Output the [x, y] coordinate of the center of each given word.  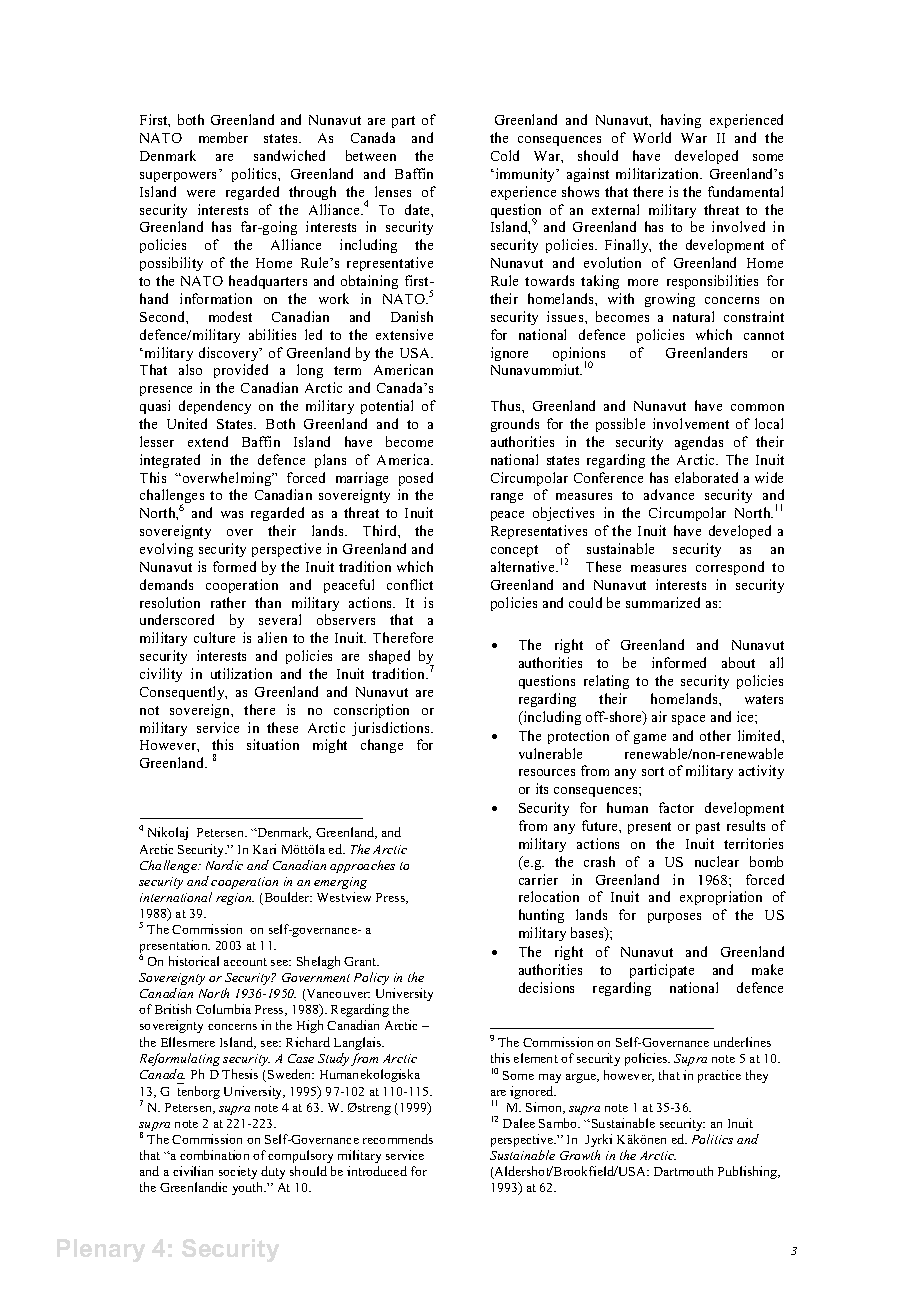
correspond [730, 568]
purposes [674, 918]
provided [241, 371]
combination [214, 1155]
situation [273, 744]
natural [693, 316]
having [681, 121]
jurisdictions [392, 729]
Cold [505, 155]
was [232, 514]
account [245, 962]
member [223, 137]
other [715, 735]
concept [514, 551]
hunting [541, 916]
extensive [404, 334]
